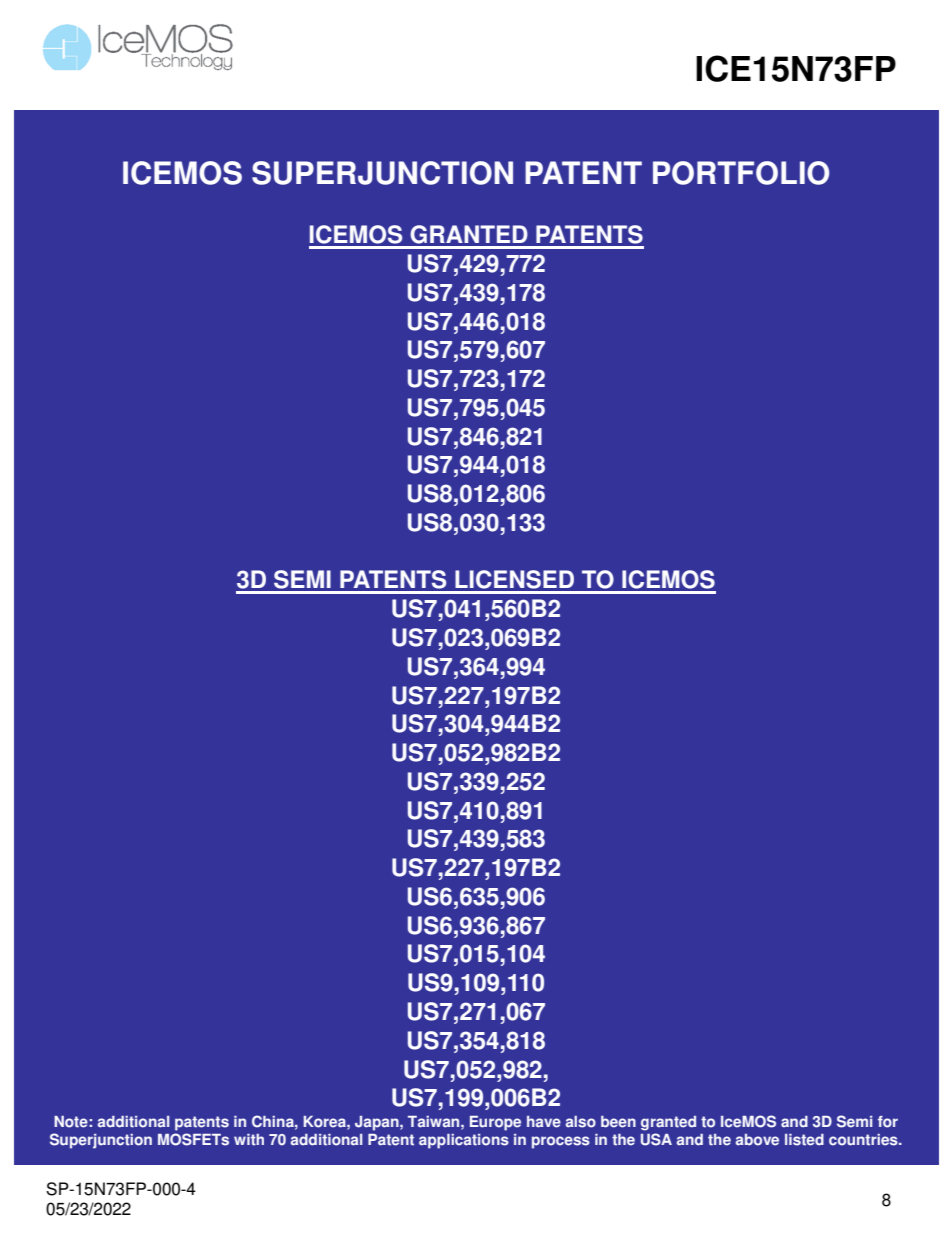 This screenshot has width=952, height=1233. What do you see at coordinates (495, 1123) in the screenshot?
I see `Europe` at bounding box center [495, 1123].
